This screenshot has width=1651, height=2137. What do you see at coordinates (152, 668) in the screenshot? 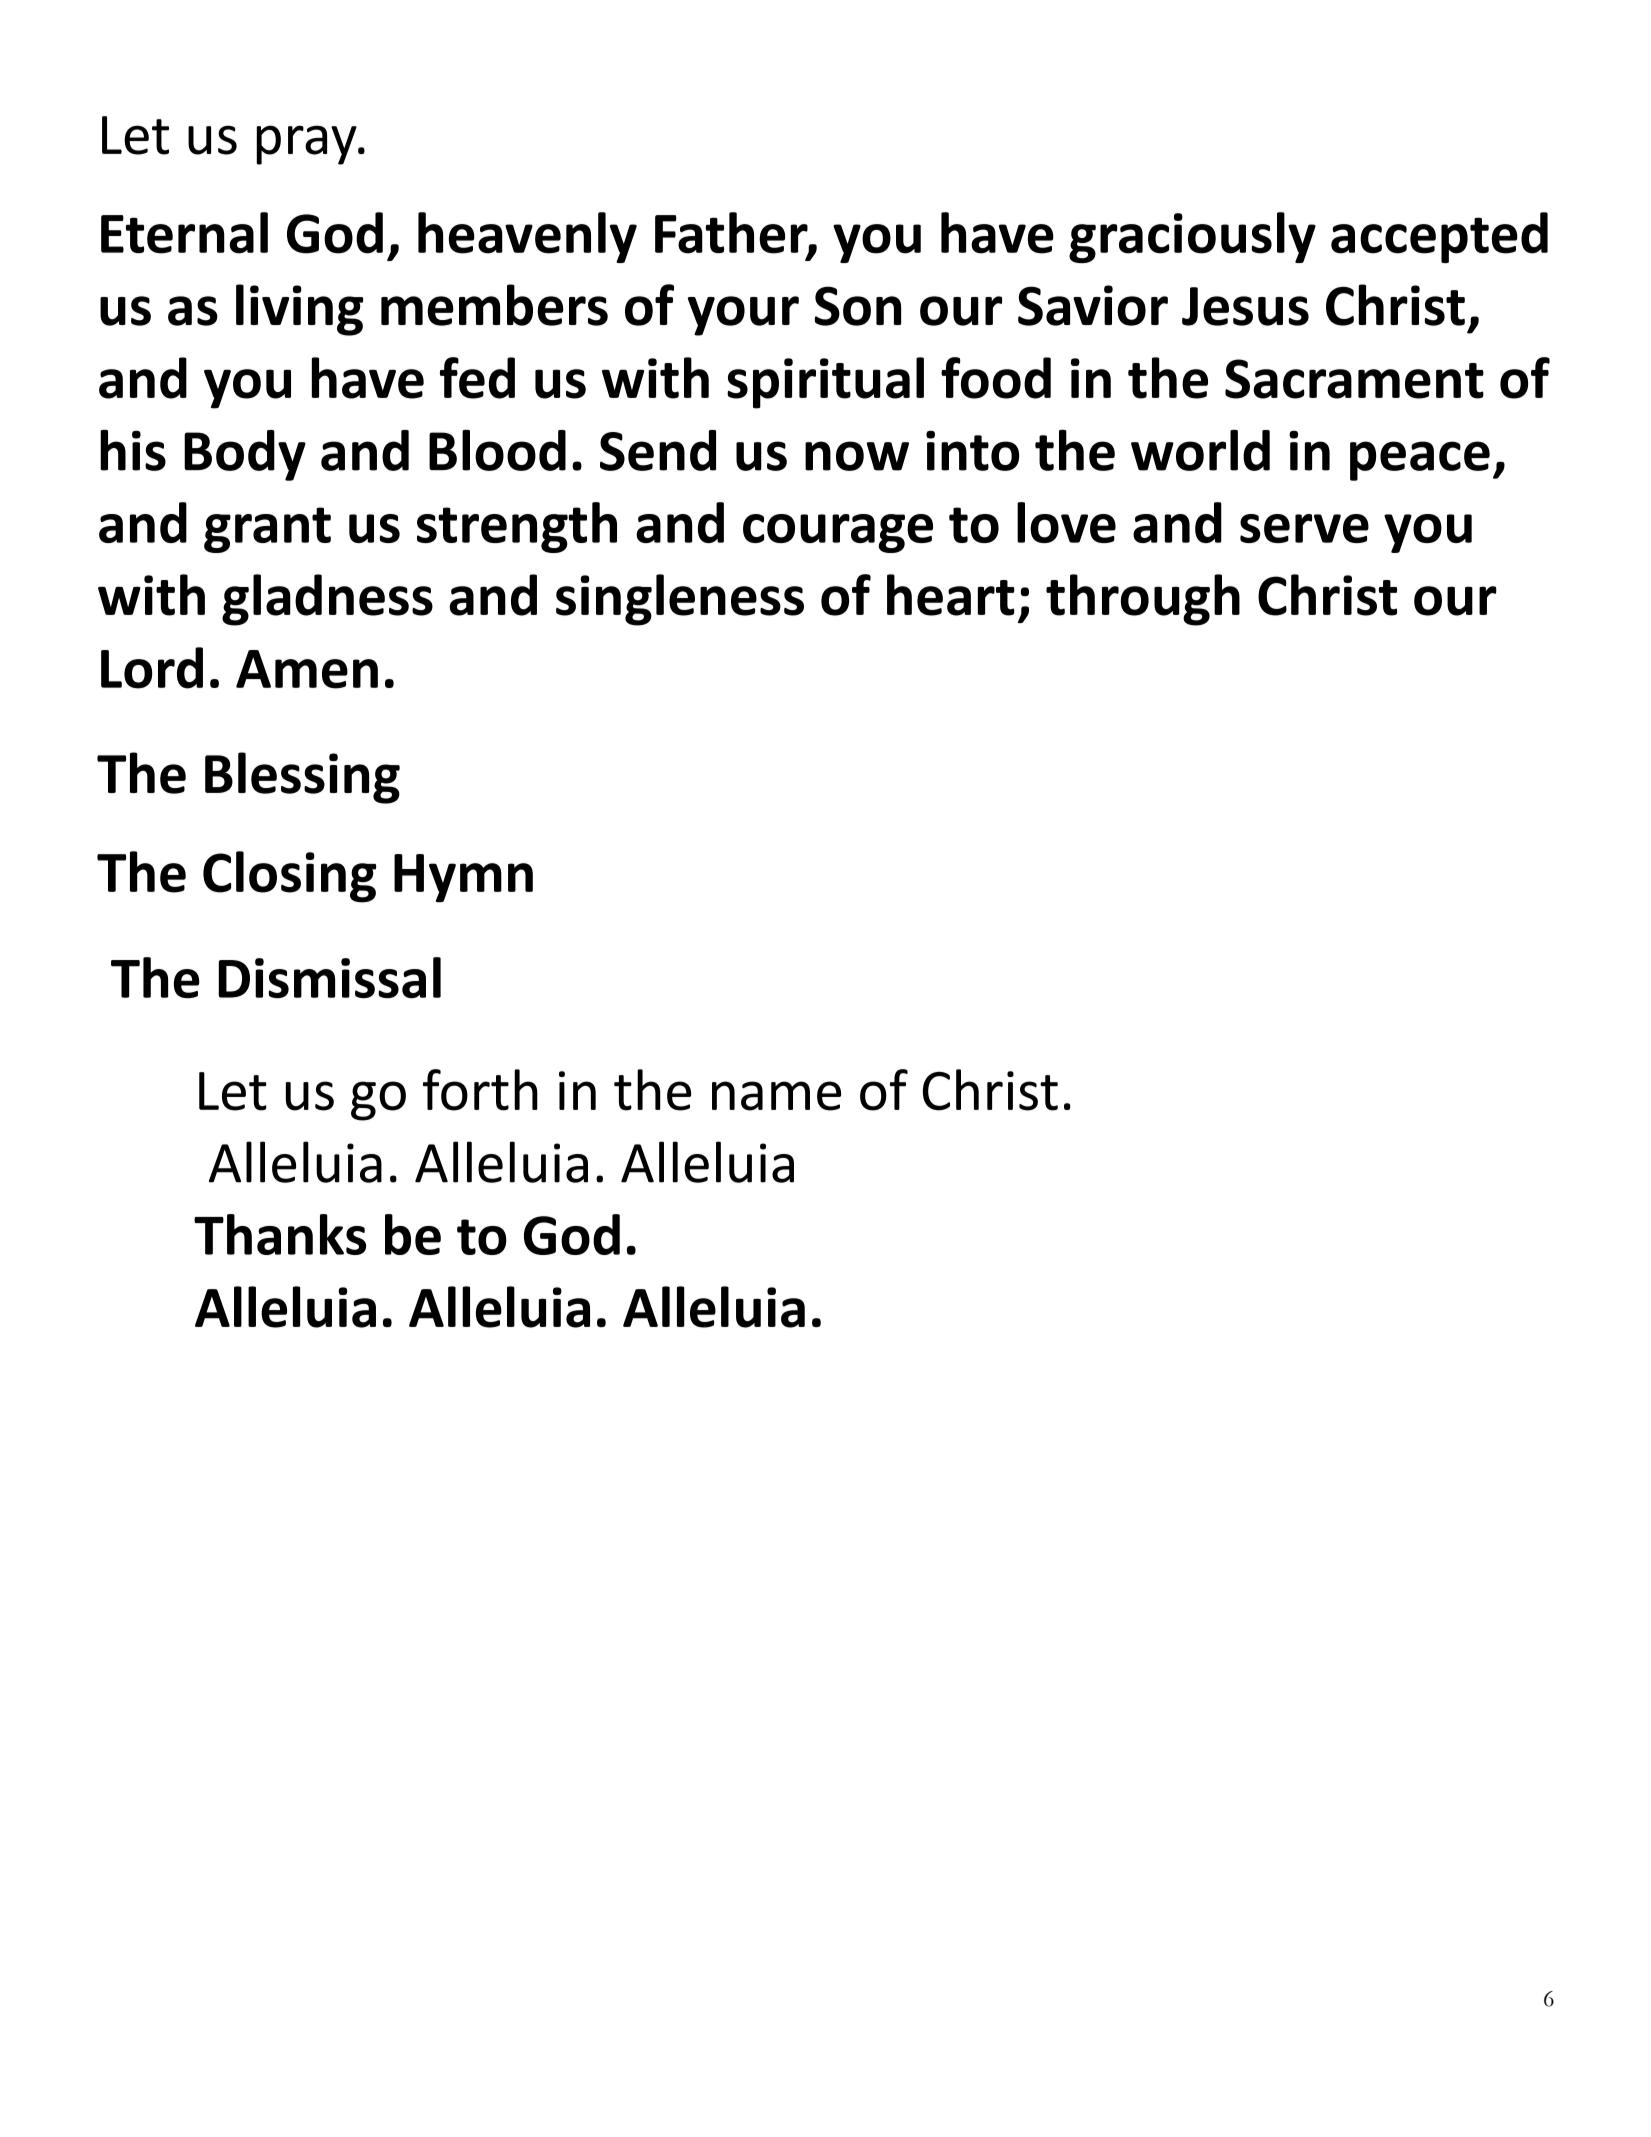
I see `Lord` at bounding box center [152, 668].
